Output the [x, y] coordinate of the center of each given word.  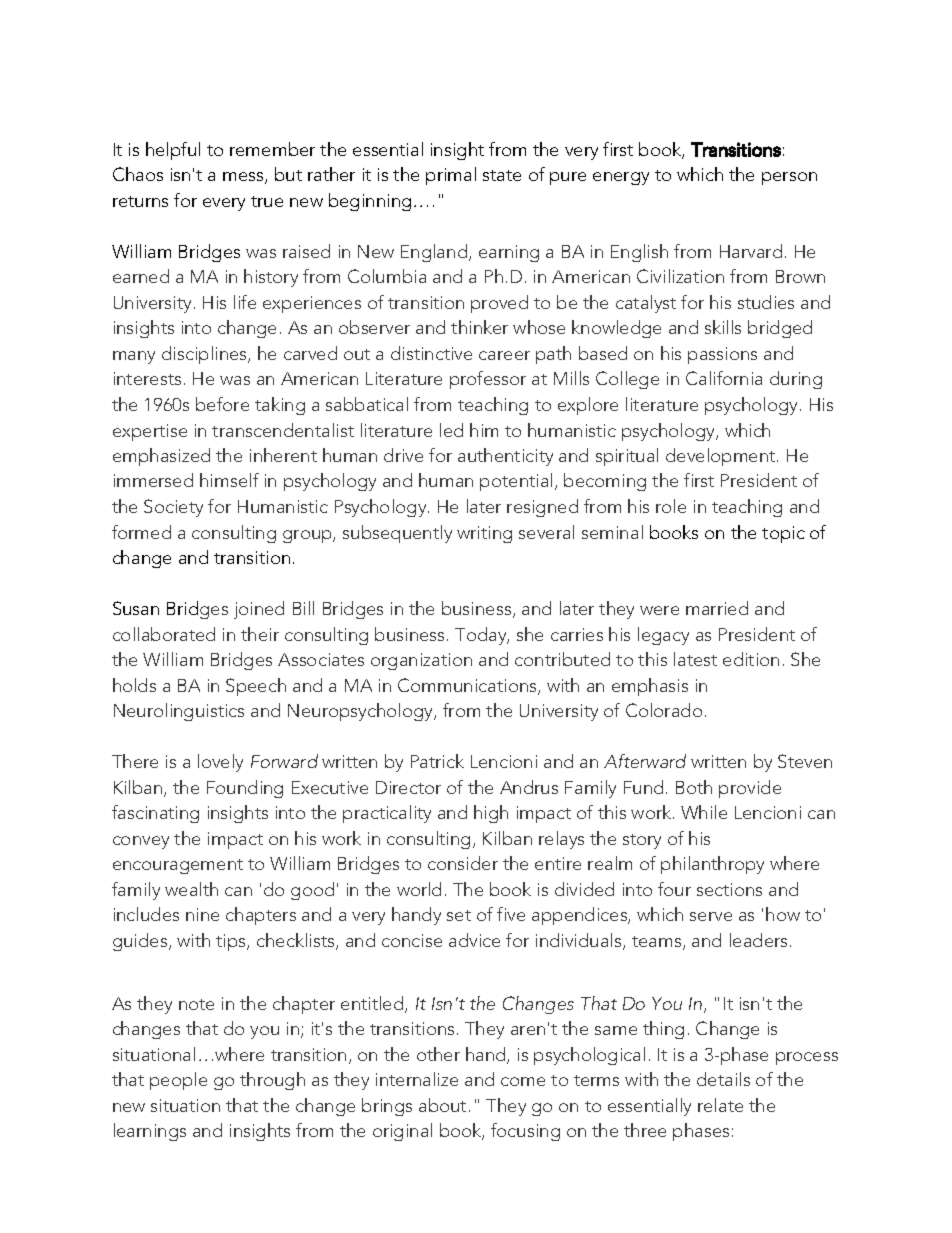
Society [173, 508]
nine [202, 914]
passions [722, 355]
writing [484, 534]
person [789, 178]
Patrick [437, 761]
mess [244, 178]
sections [729, 889]
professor [488, 380]
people [178, 1081]
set [459, 915]
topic [783, 534]
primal [451, 176]
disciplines [205, 355]
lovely [220, 763]
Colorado [664, 710]
